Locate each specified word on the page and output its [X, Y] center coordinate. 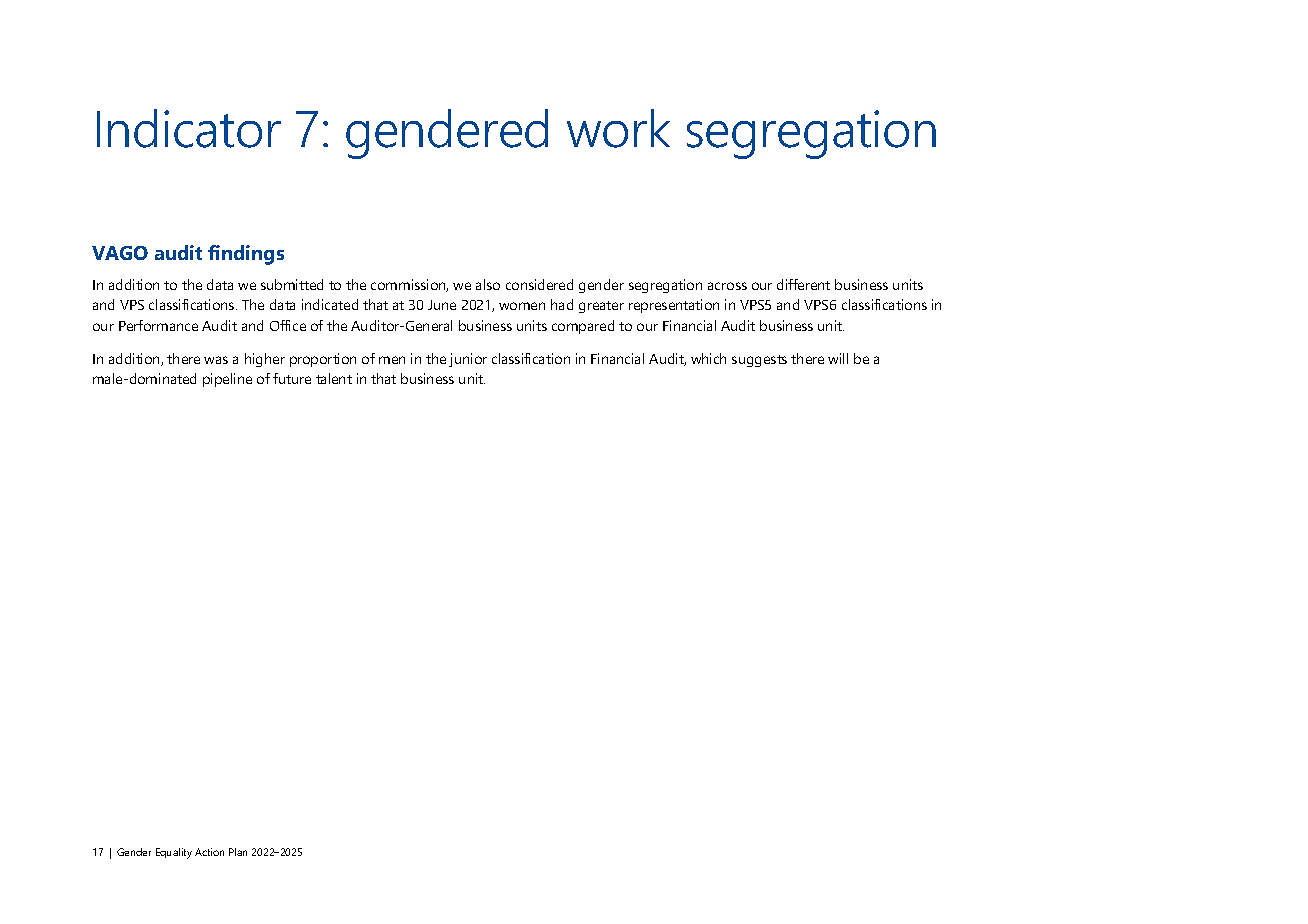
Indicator [189, 128]
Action [209, 852]
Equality [174, 853]
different [803, 284]
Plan [238, 852]
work [618, 128]
